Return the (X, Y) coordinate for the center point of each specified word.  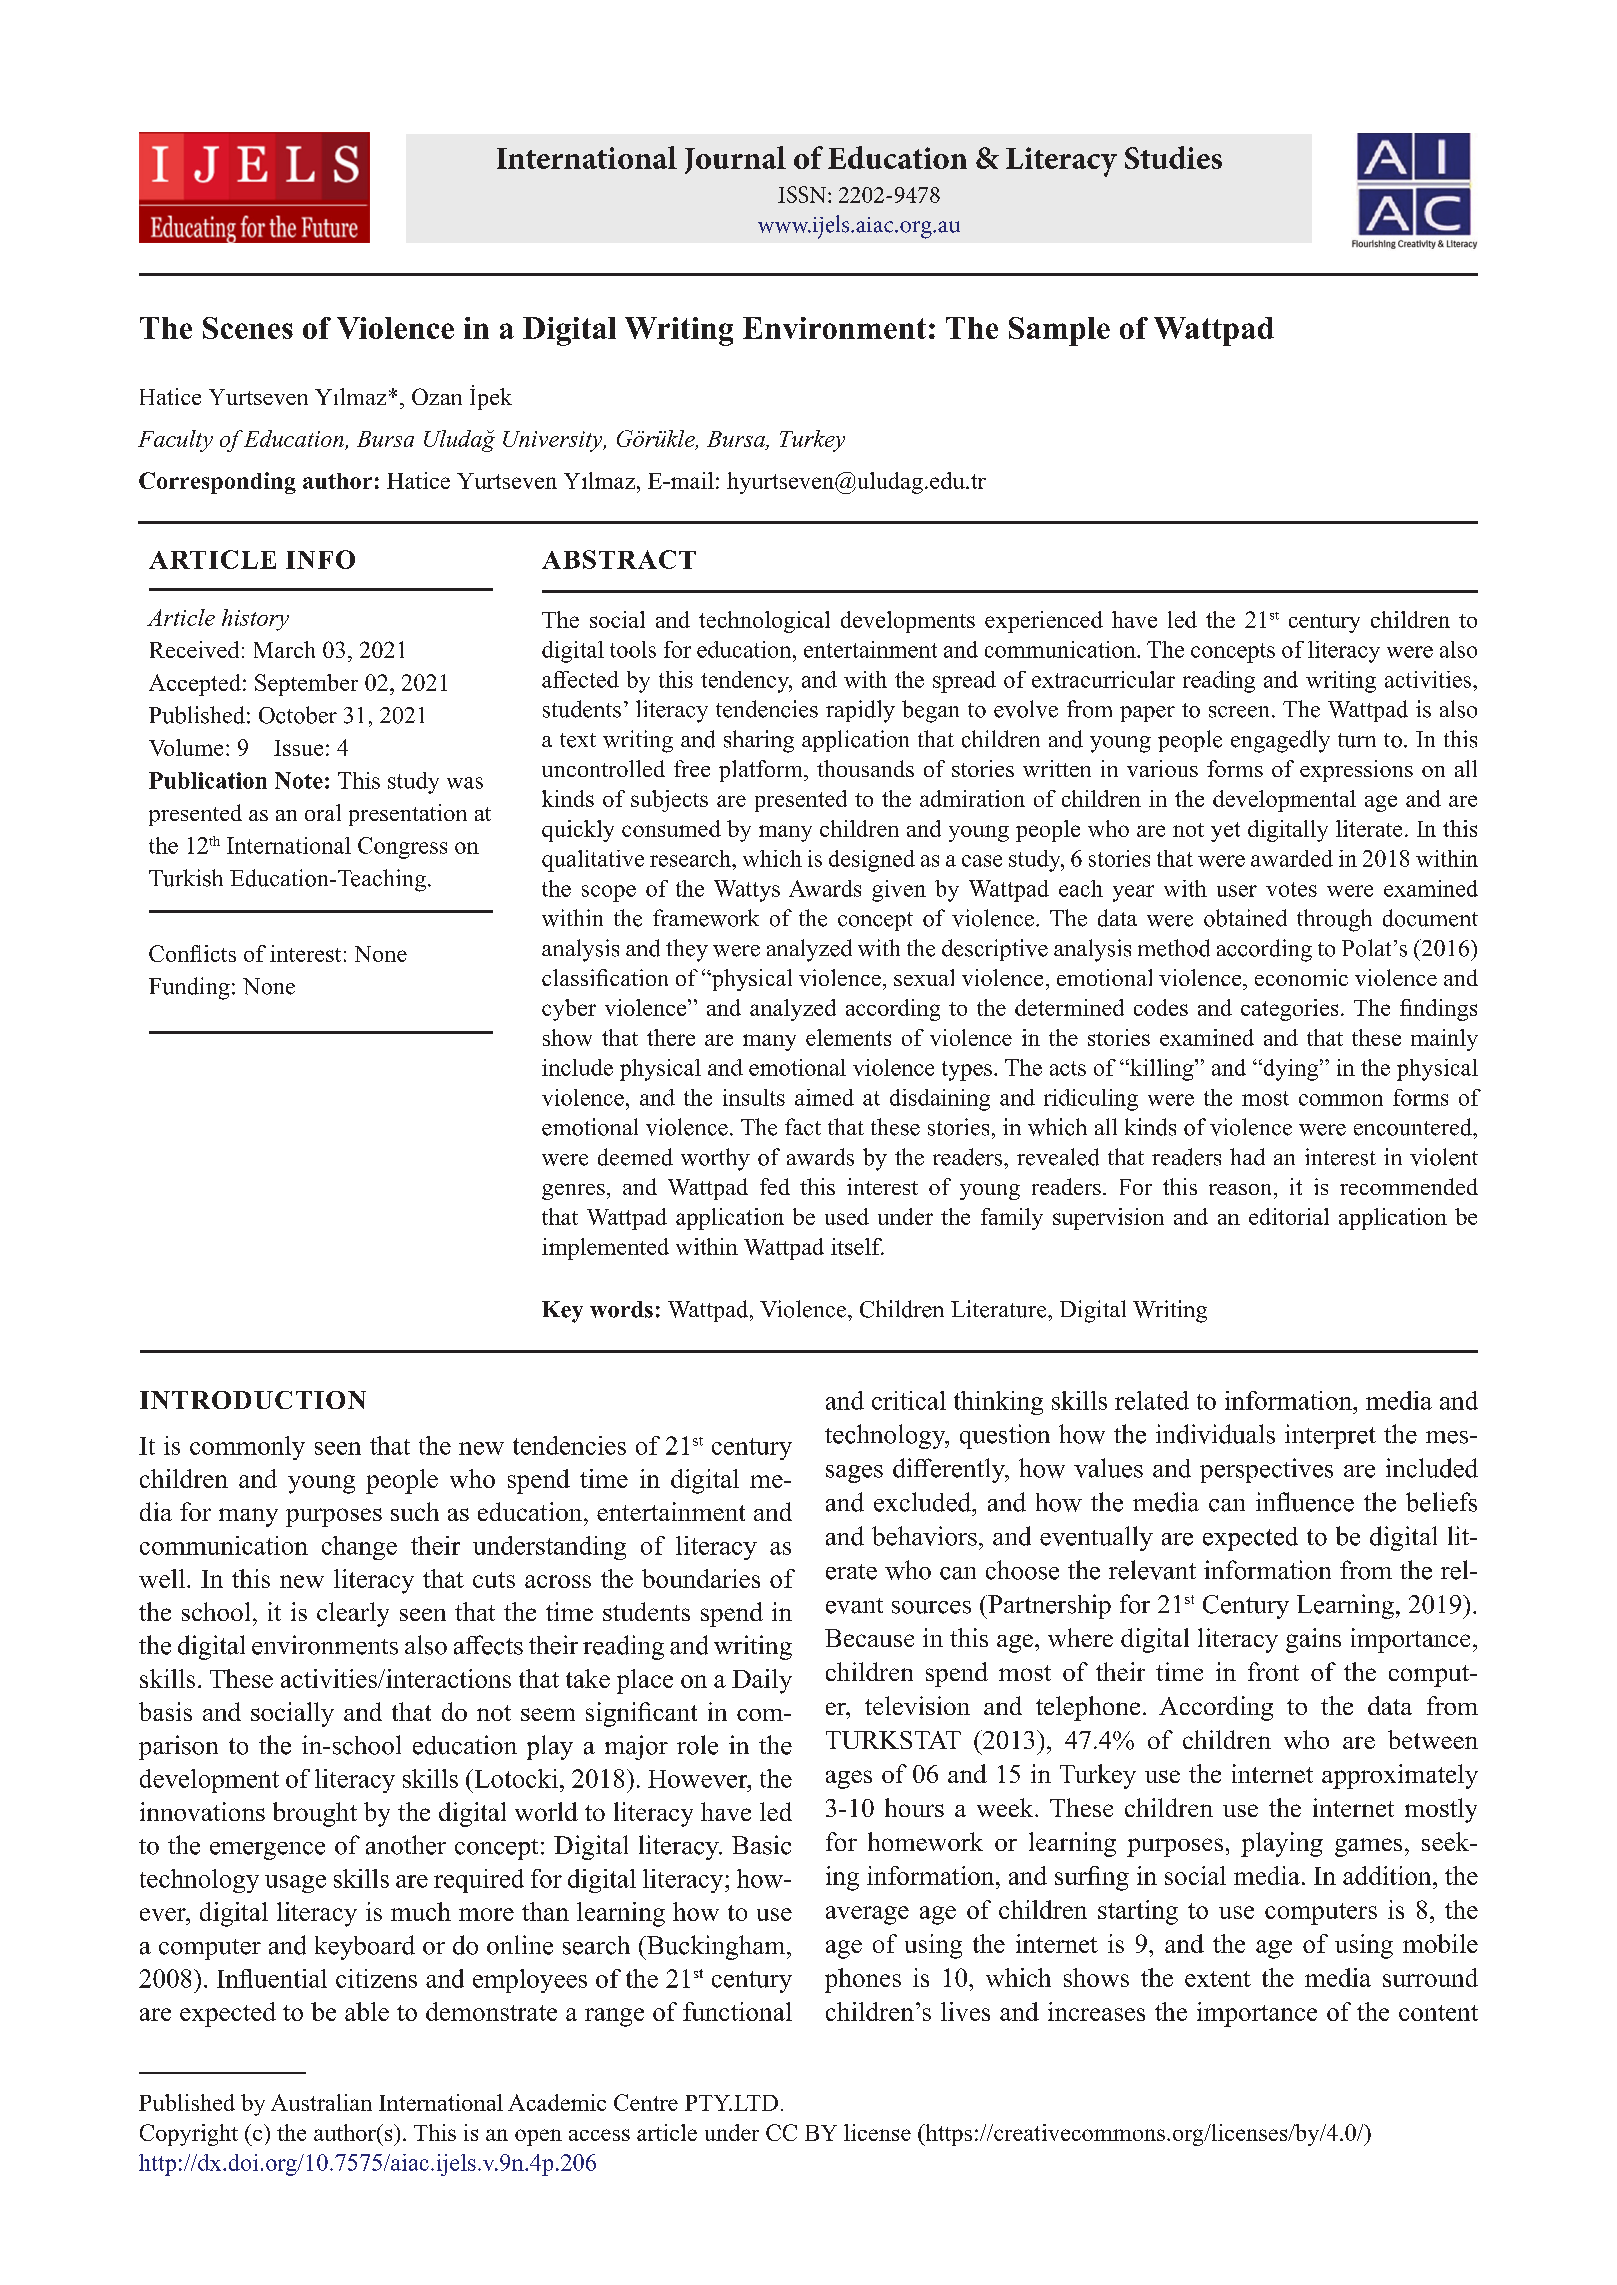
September (306, 685)
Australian (321, 2102)
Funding (189, 988)
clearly (353, 1614)
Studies (1173, 157)
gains (1313, 1640)
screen (1239, 712)
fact (803, 1127)
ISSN (803, 194)
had (1247, 1157)
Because (869, 1638)
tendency (746, 682)
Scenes (248, 328)
